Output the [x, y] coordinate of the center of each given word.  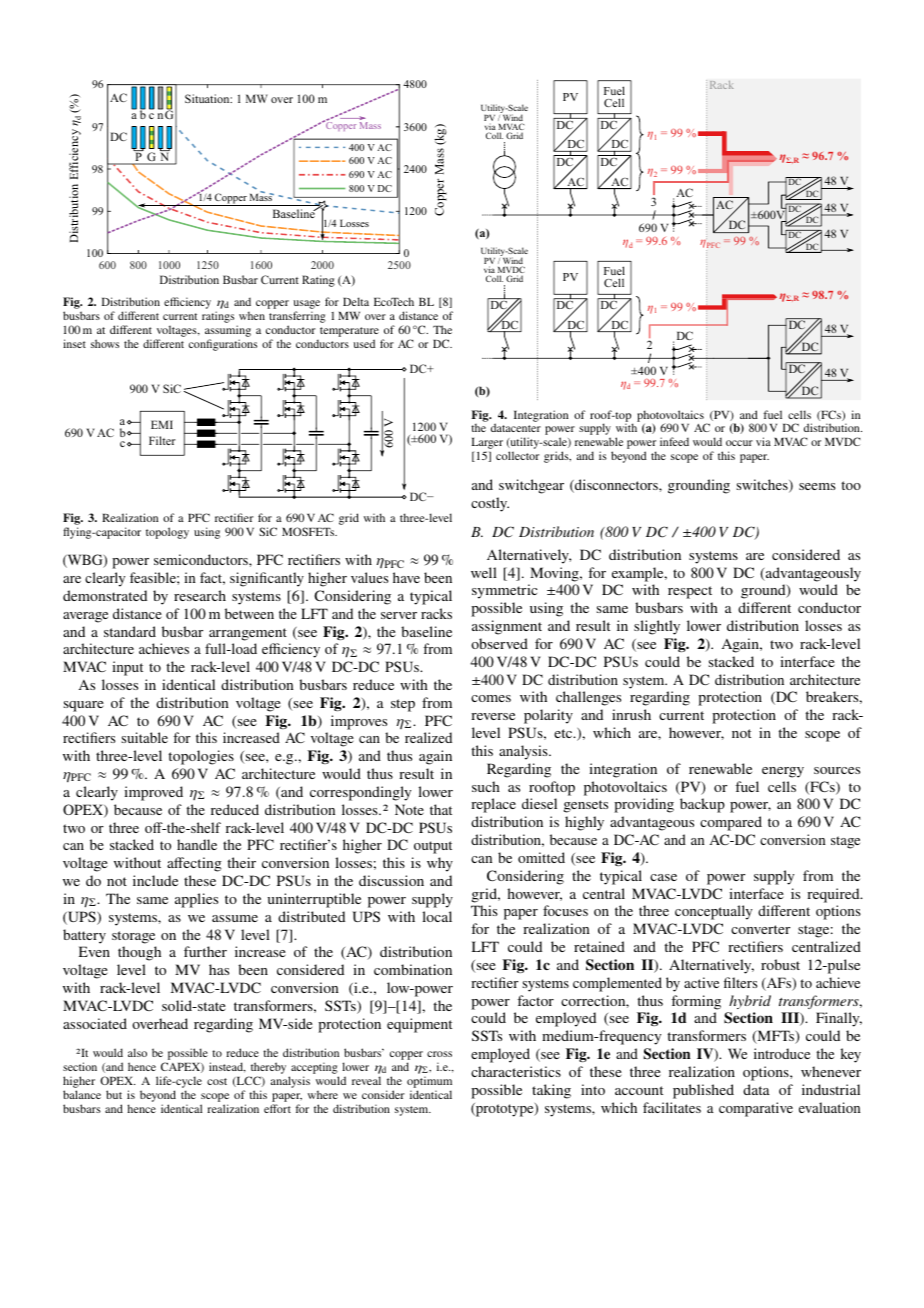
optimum [429, 1082]
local [437, 916]
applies [196, 900]
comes [491, 698]
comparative [756, 1109]
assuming [228, 332]
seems [817, 486]
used [364, 343]
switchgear [531, 486]
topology [167, 533]
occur [739, 443]
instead [227, 1067]
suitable [144, 737]
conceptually [714, 912]
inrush [631, 714]
